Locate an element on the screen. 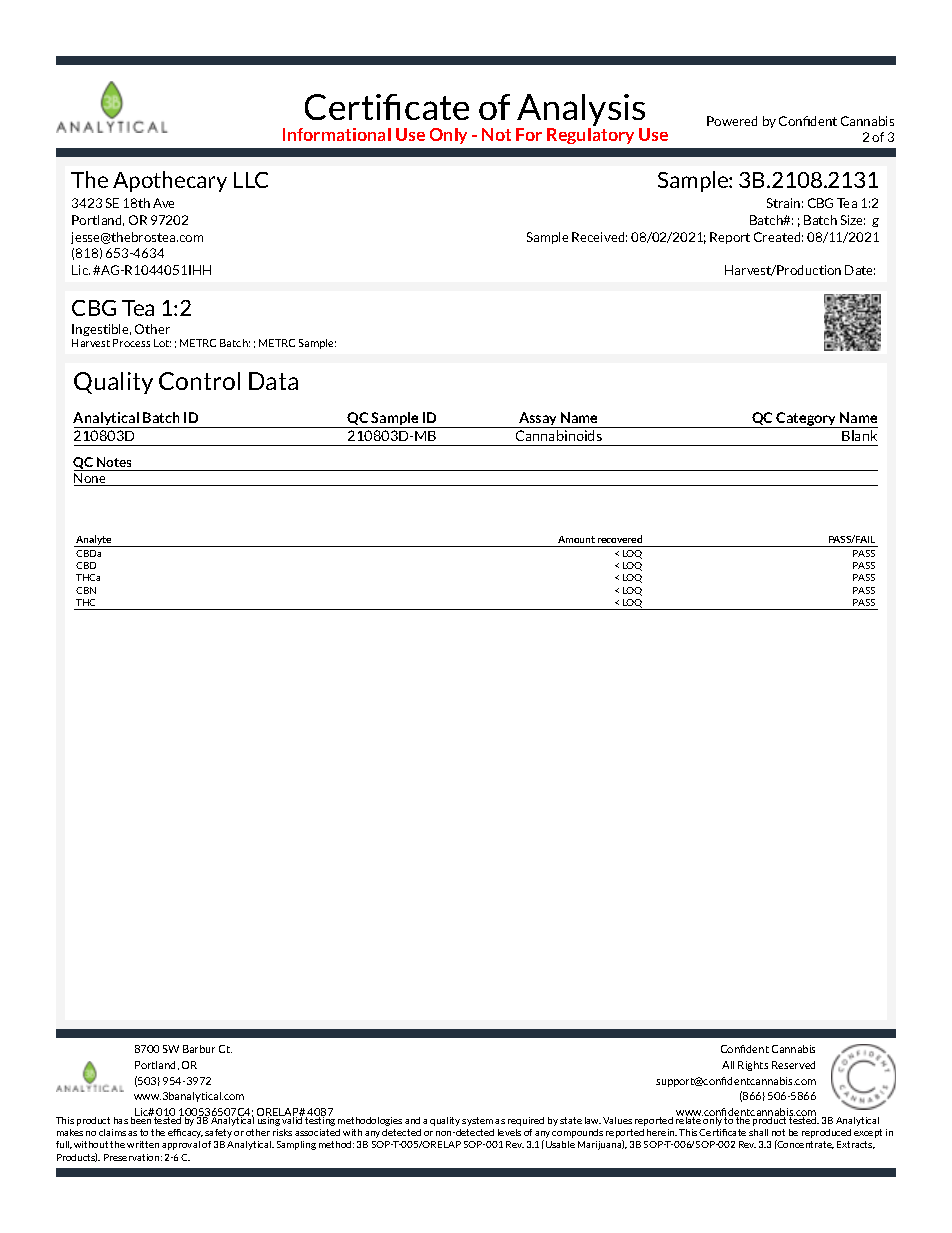 Image resolution: width=952 pixels, height=1233 pixels. has is located at coordinates (121, 1120).
